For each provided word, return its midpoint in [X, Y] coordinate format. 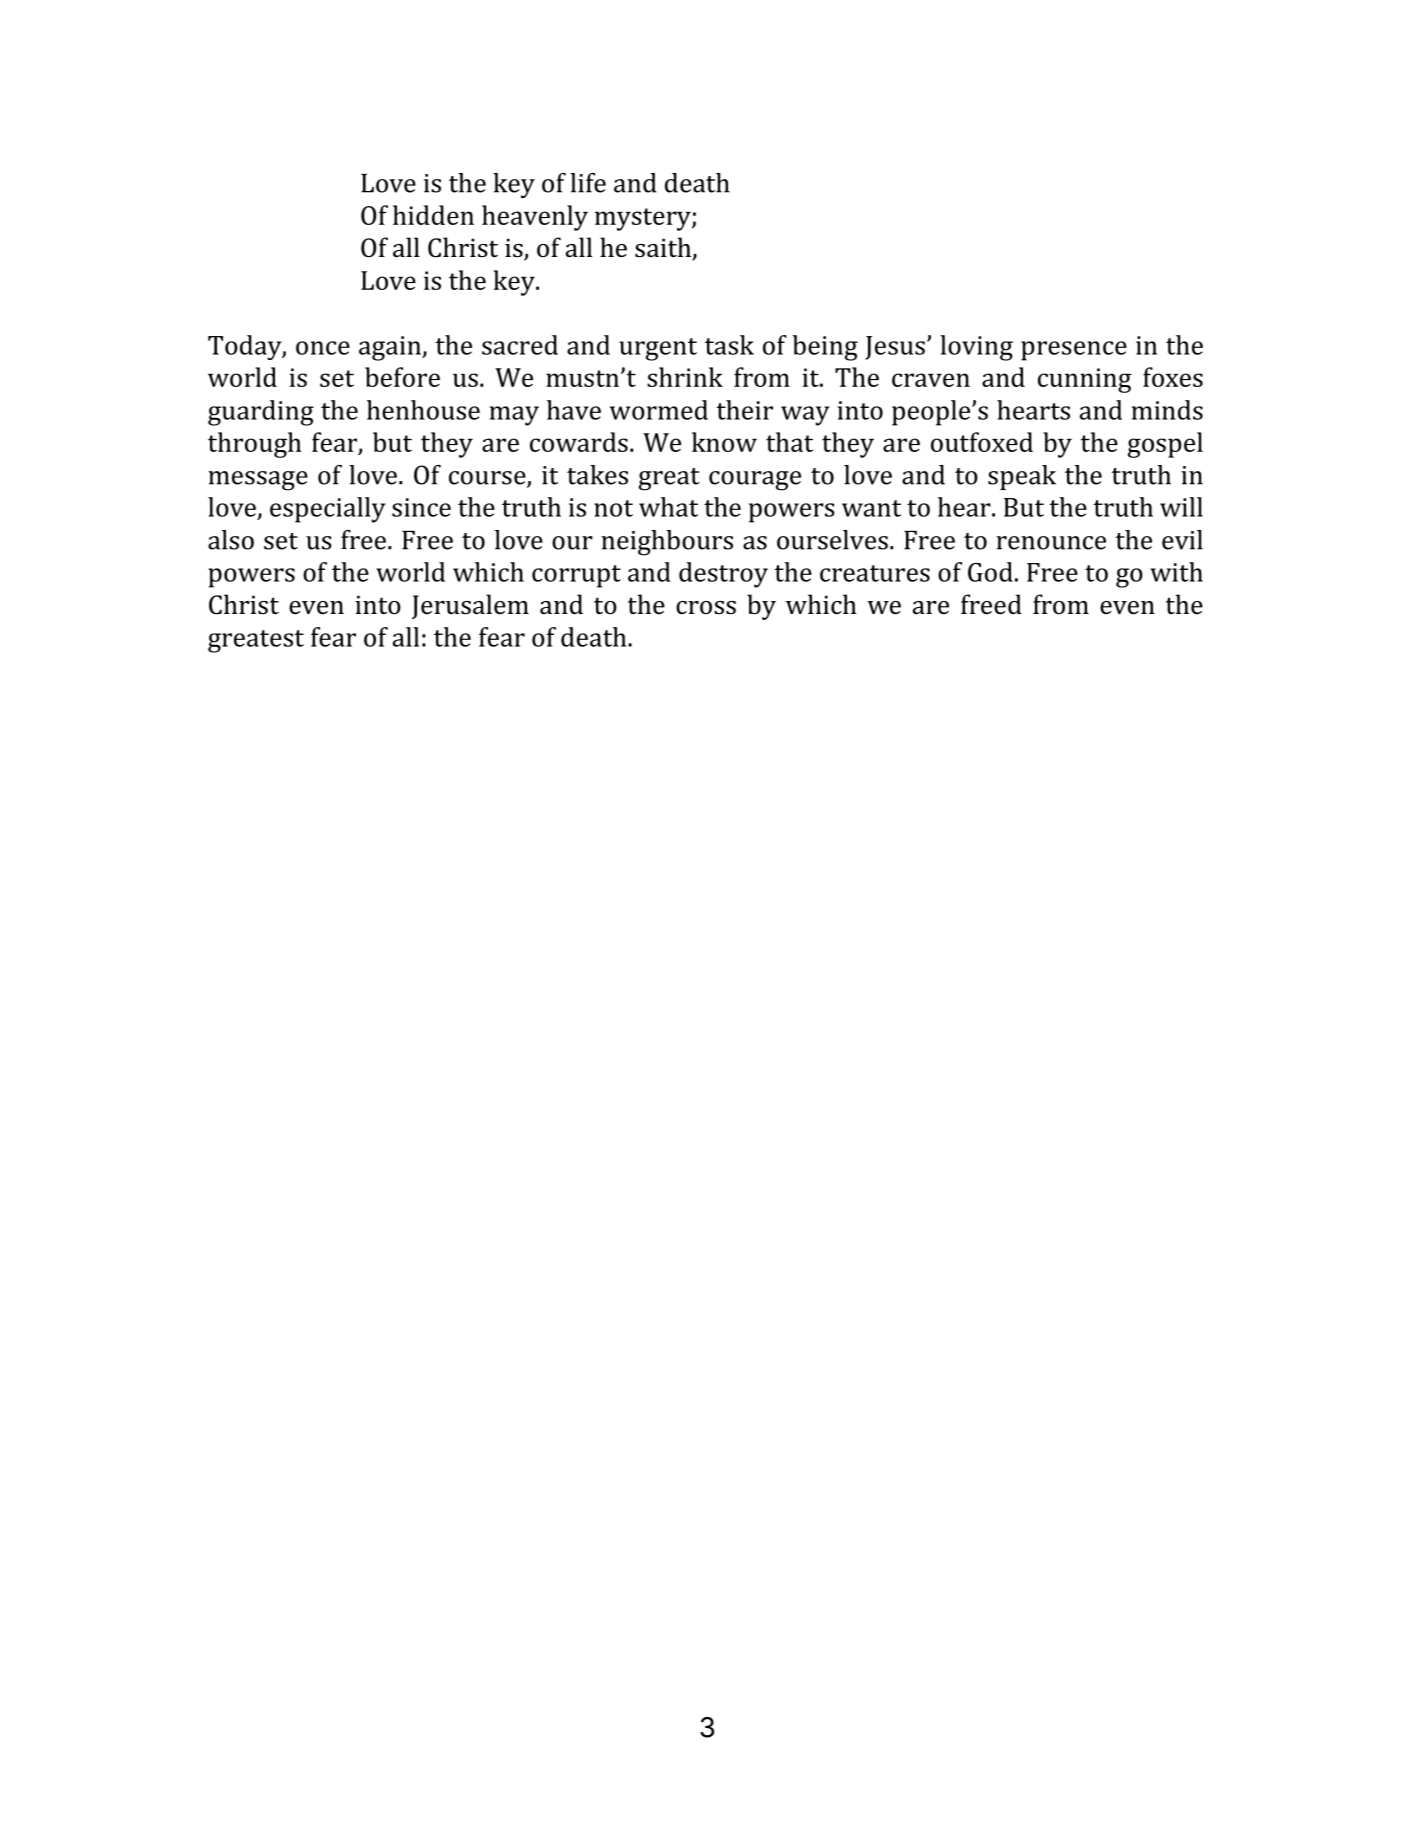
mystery [644, 219]
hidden [433, 215]
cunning [1084, 380]
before [402, 377]
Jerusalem [470, 606]
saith [664, 248]
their [745, 410]
